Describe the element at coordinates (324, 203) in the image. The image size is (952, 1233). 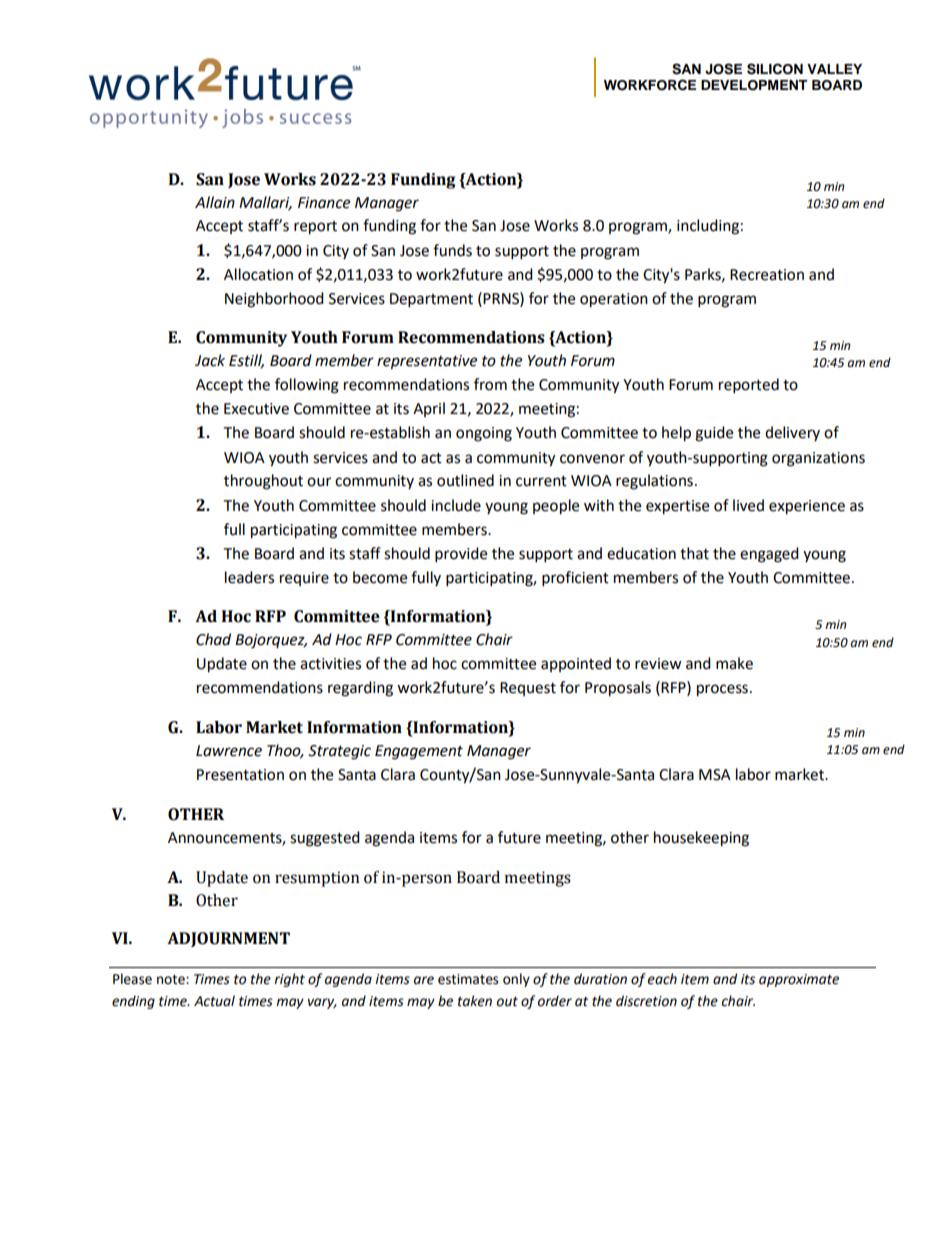
I see `Finance` at that location.
